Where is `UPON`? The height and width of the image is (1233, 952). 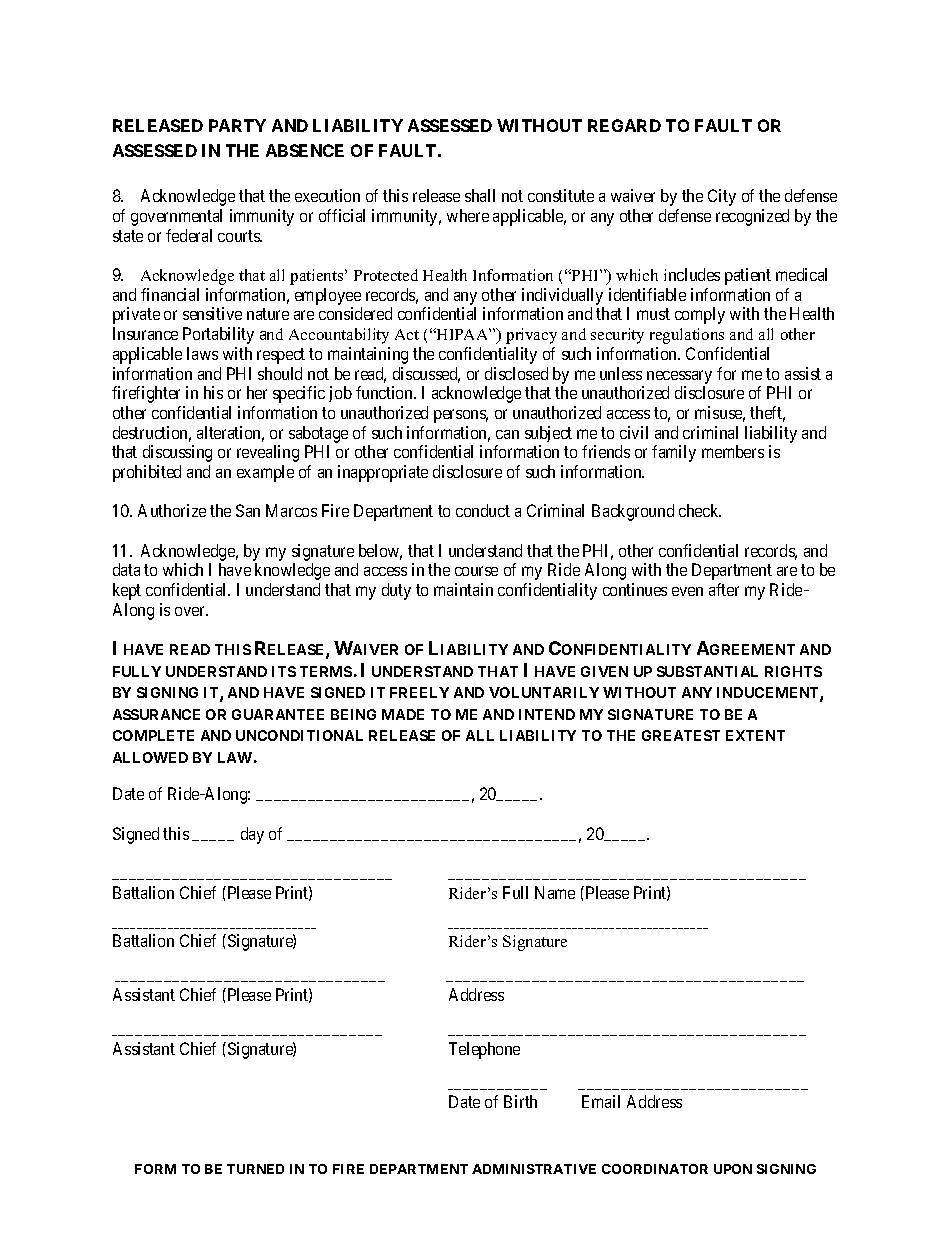 UPON is located at coordinates (733, 1169).
